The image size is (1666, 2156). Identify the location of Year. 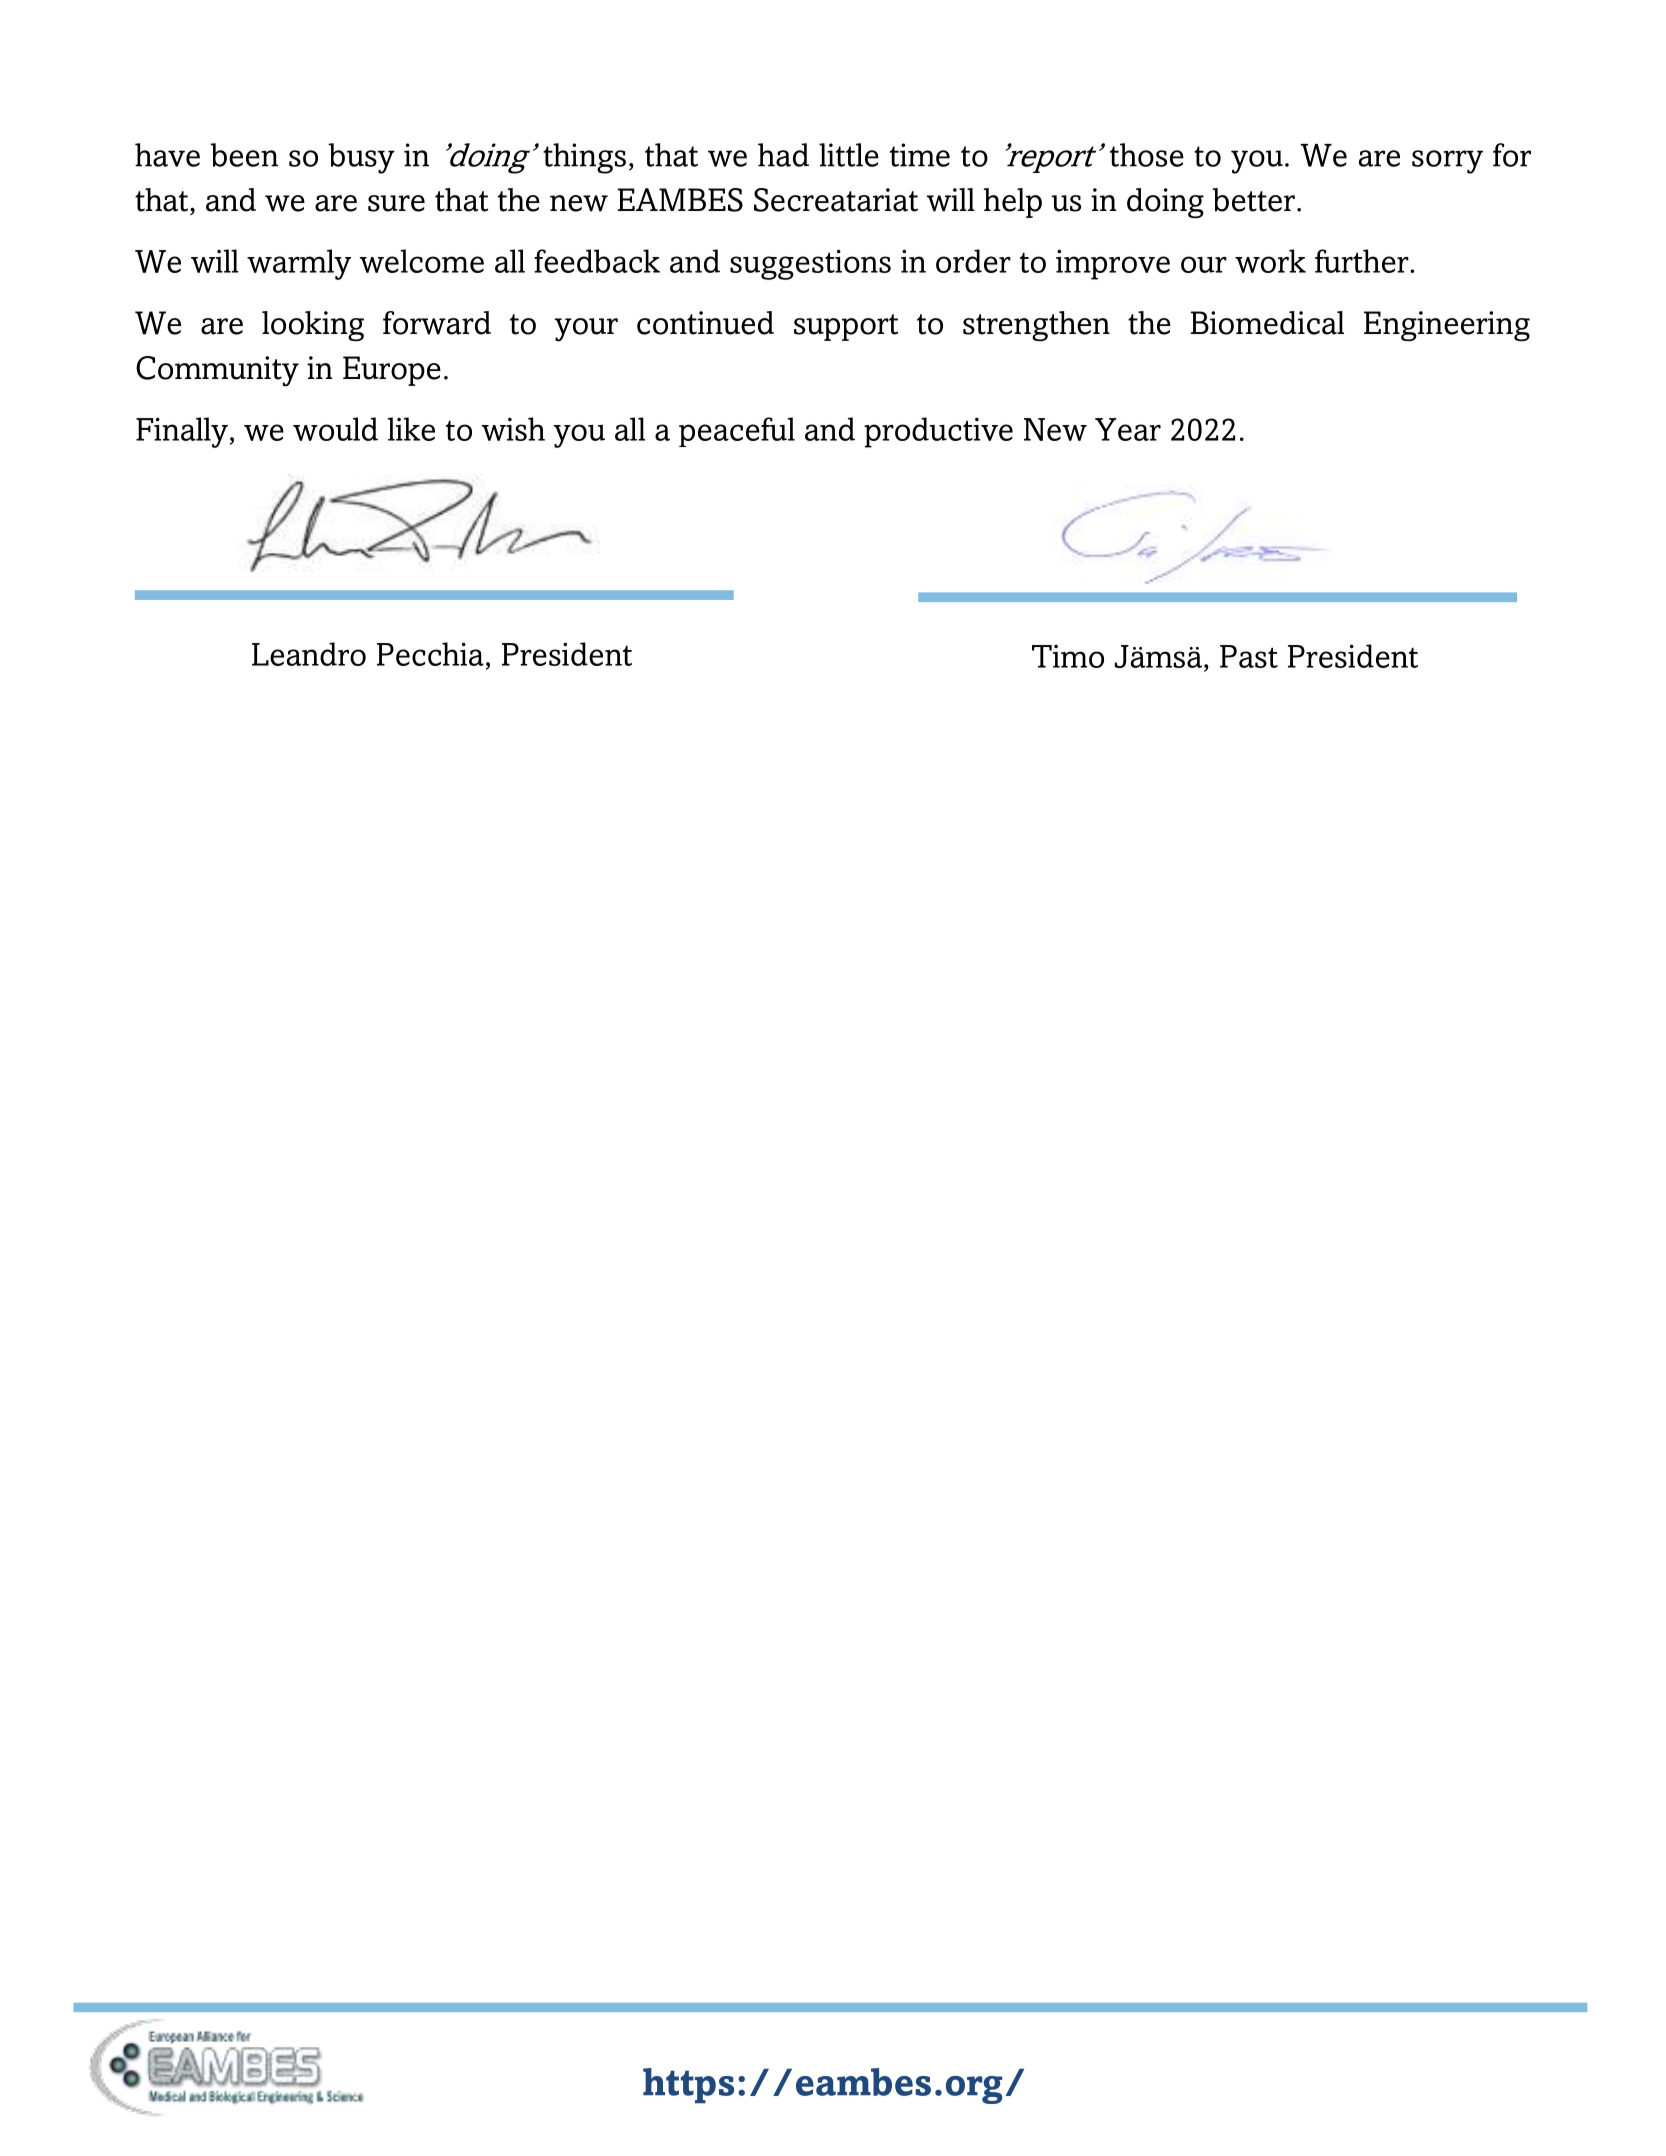
(1128, 429).
